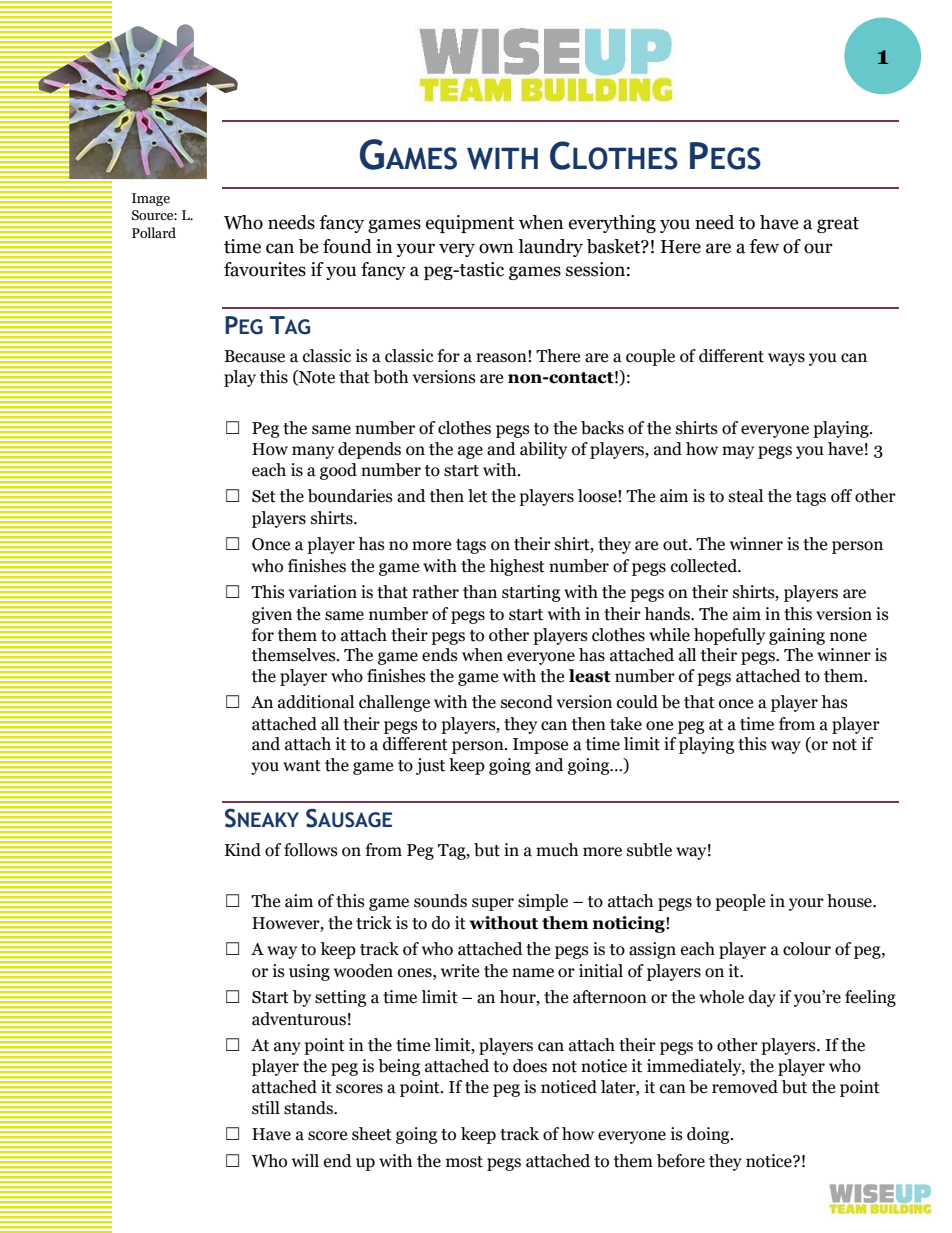 Image resolution: width=952 pixels, height=1233 pixels. I want to click on most, so click(464, 1162).
